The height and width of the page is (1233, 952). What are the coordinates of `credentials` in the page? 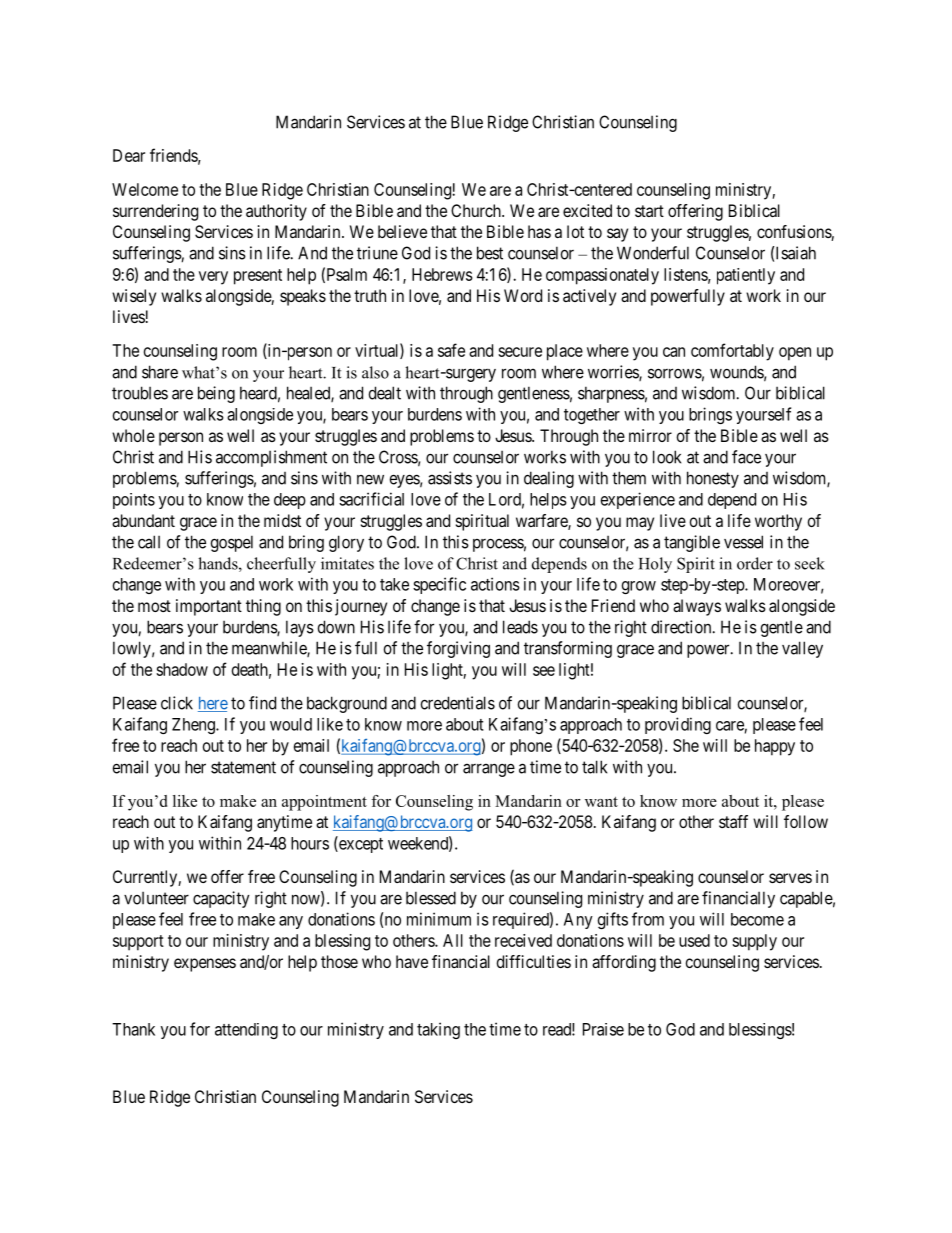 It's located at (458, 703).
